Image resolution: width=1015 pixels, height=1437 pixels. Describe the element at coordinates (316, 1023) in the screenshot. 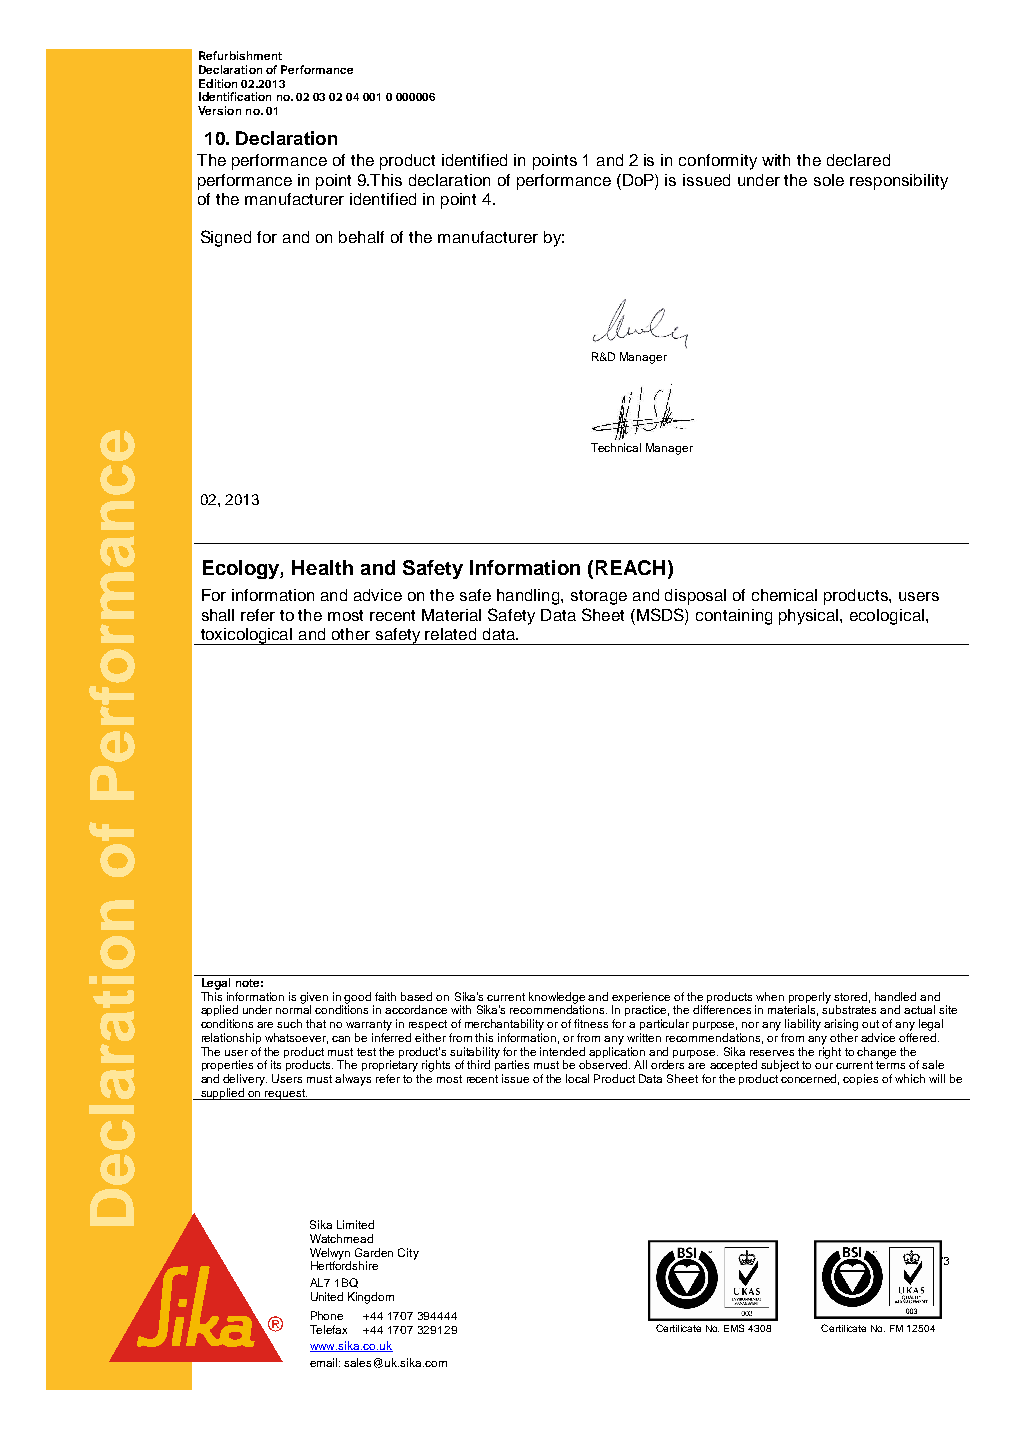

I see `that` at that location.
